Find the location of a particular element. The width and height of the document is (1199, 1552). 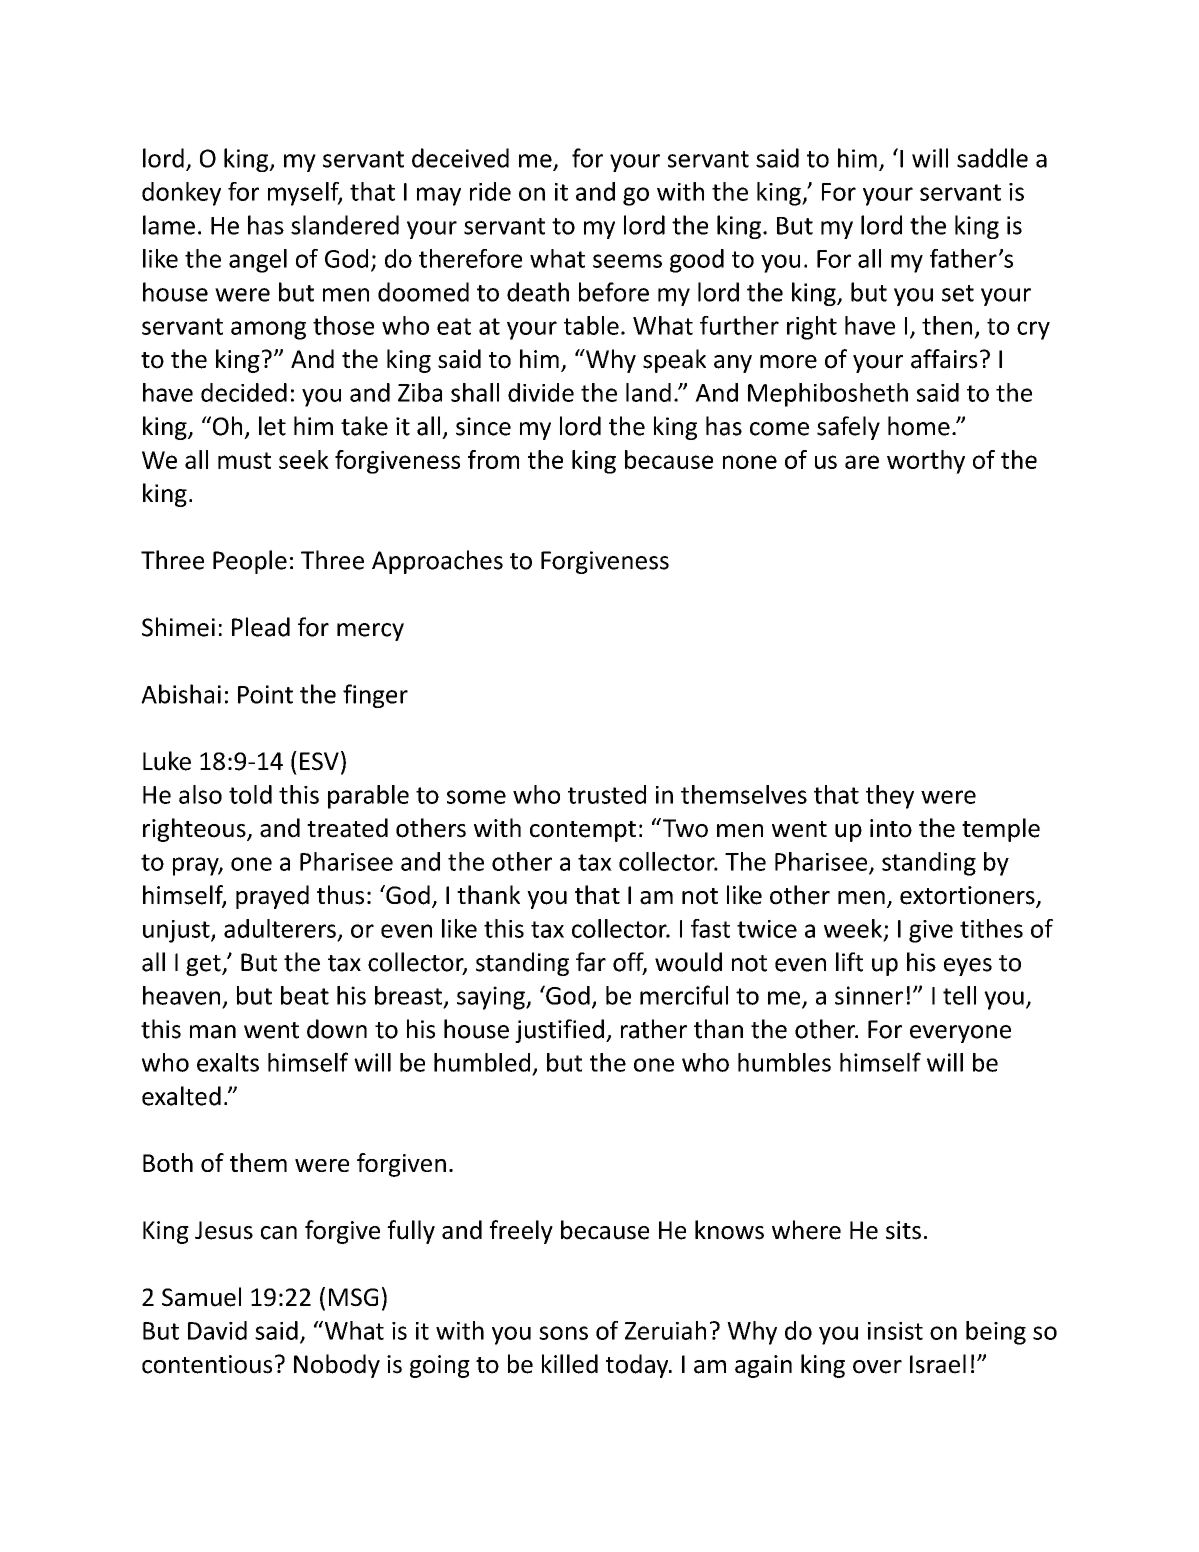

from is located at coordinates (493, 459).
